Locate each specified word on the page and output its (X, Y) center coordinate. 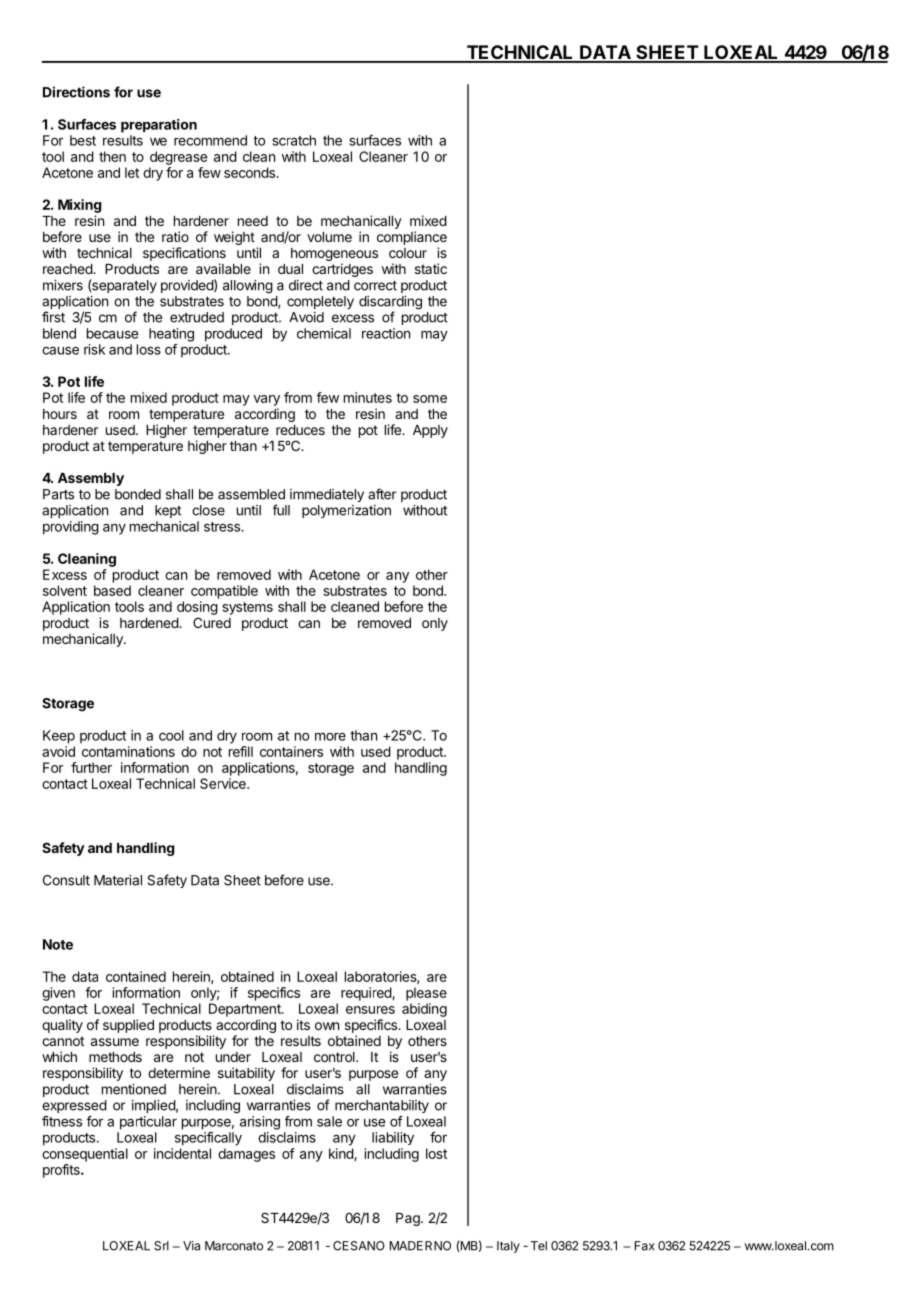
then (112, 156)
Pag (409, 1219)
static (431, 268)
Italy (508, 1247)
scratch (294, 140)
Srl (161, 1246)
